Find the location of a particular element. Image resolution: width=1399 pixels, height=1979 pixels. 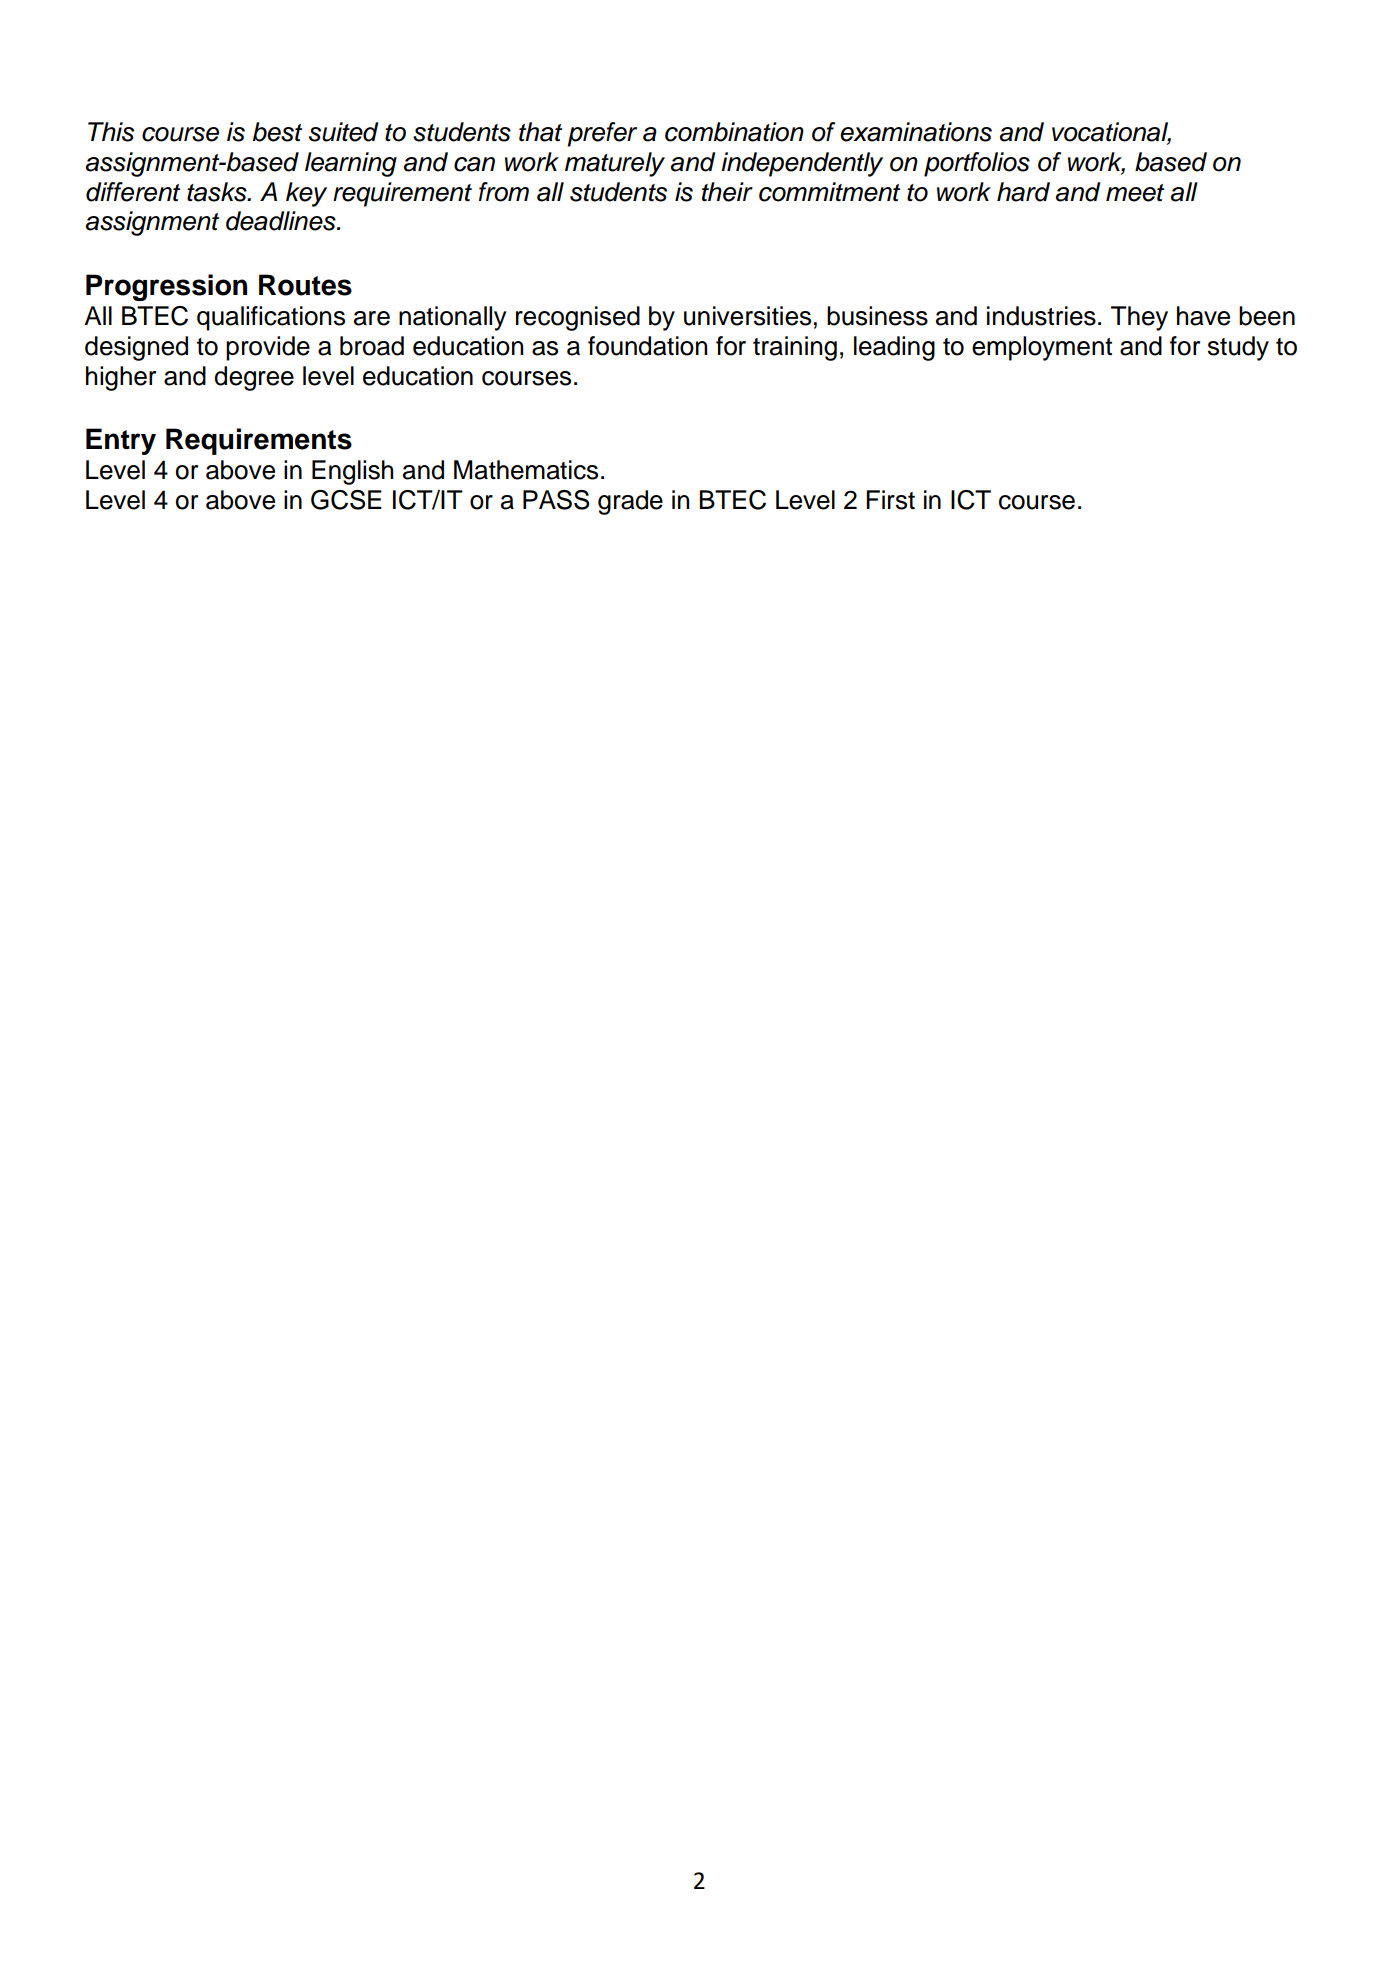

best is located at coordinates (277, 132).
